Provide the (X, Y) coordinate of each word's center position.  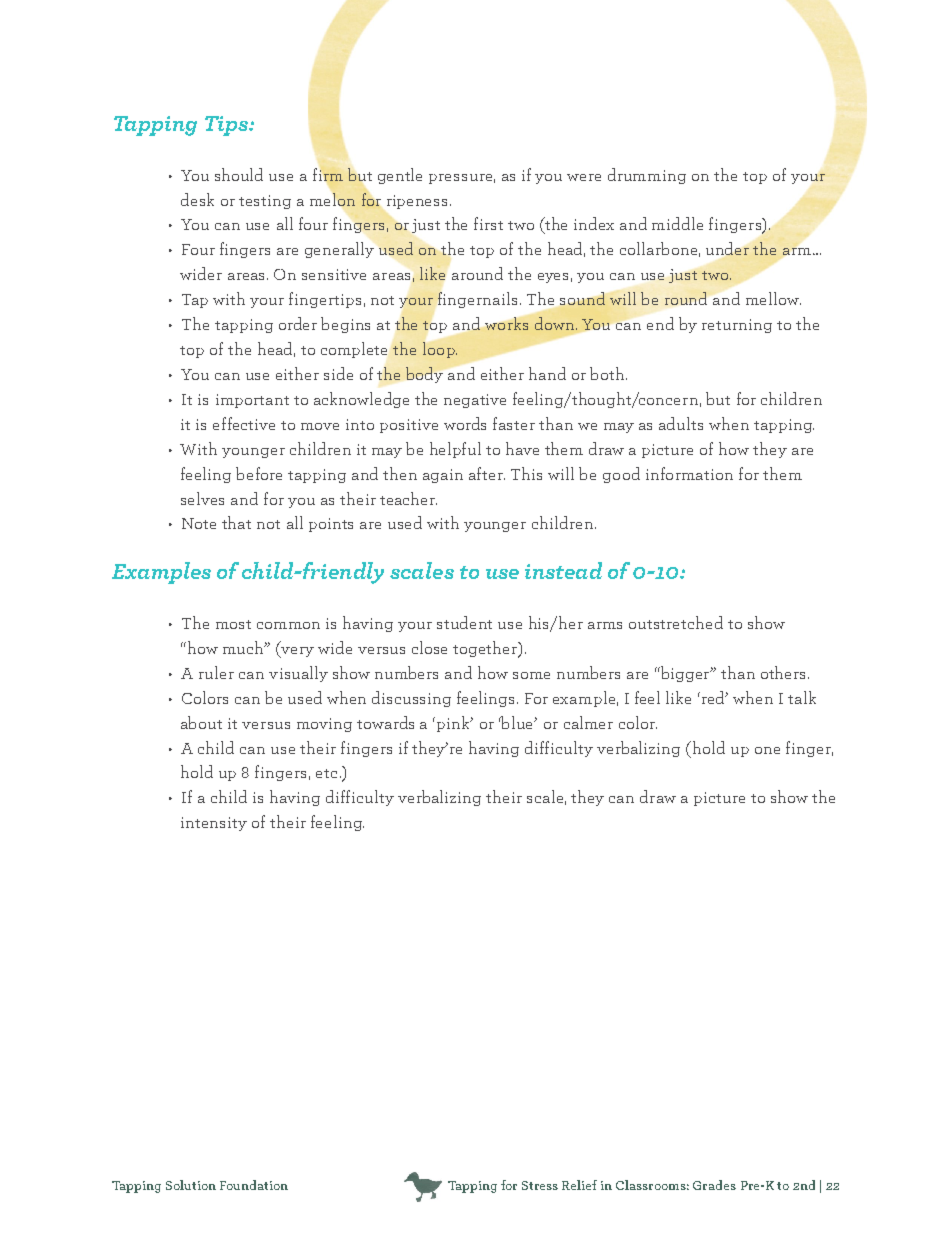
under (727, 248)
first (488, 223)
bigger (686, 674)
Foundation (254, 1185)
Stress (540, 1185)
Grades (714, 1185)
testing (265, 202)
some (531, 675)
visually (298, 674)
